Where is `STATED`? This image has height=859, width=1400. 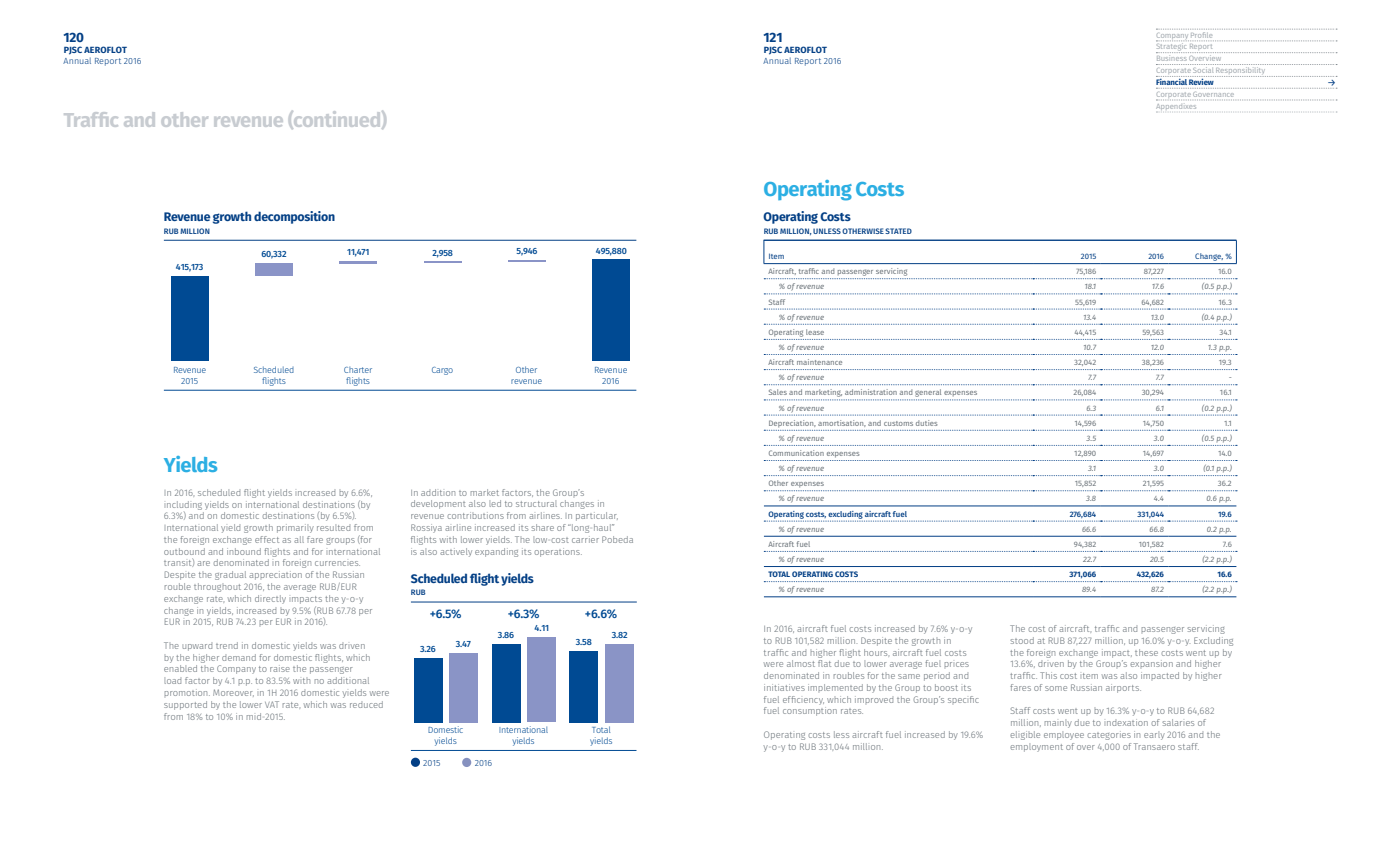
STATED is located at coordinates (898, 231).
